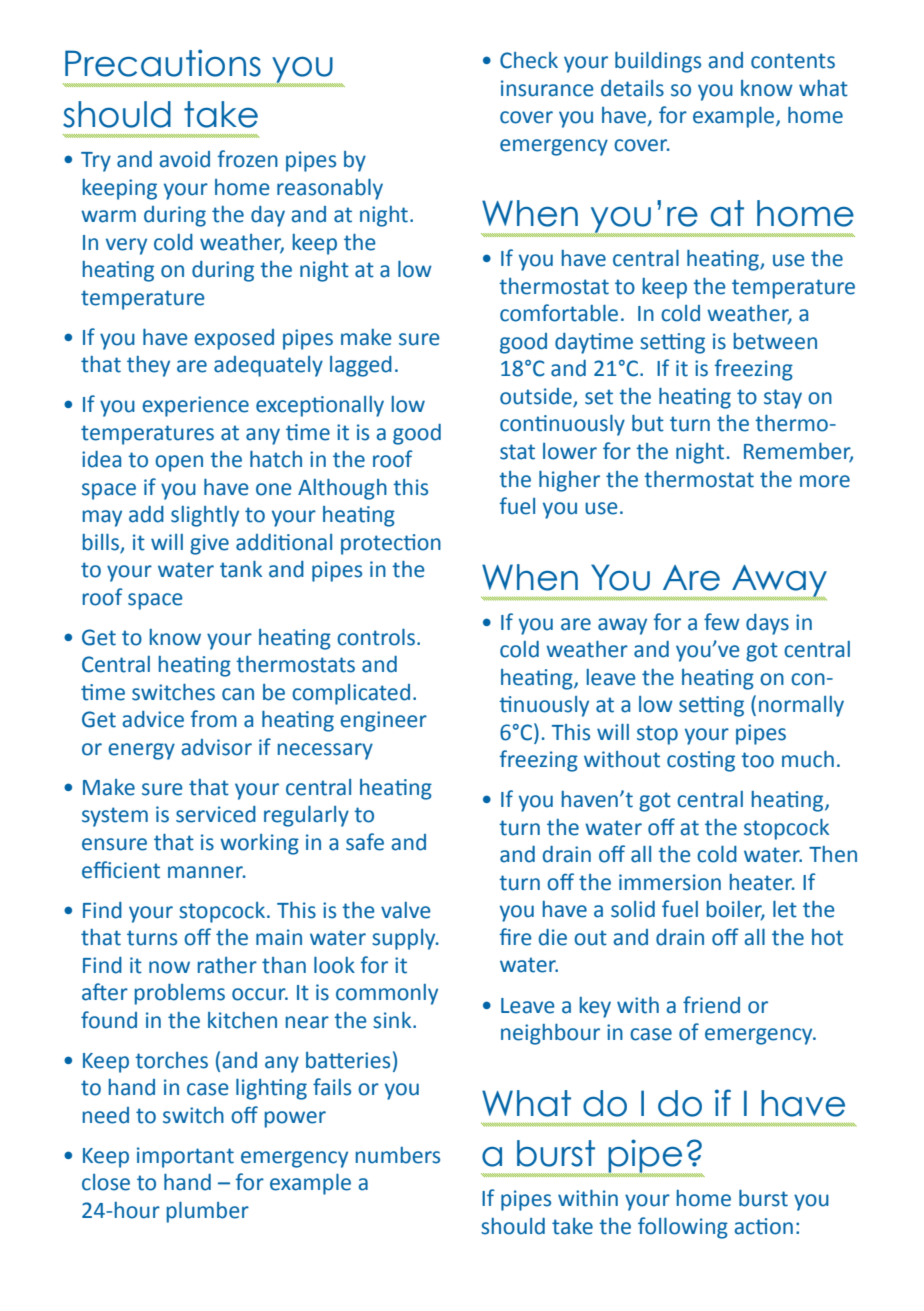 The height and width of the screenshot is (1311, 924). I want to click on fire, so click(515, 937).
